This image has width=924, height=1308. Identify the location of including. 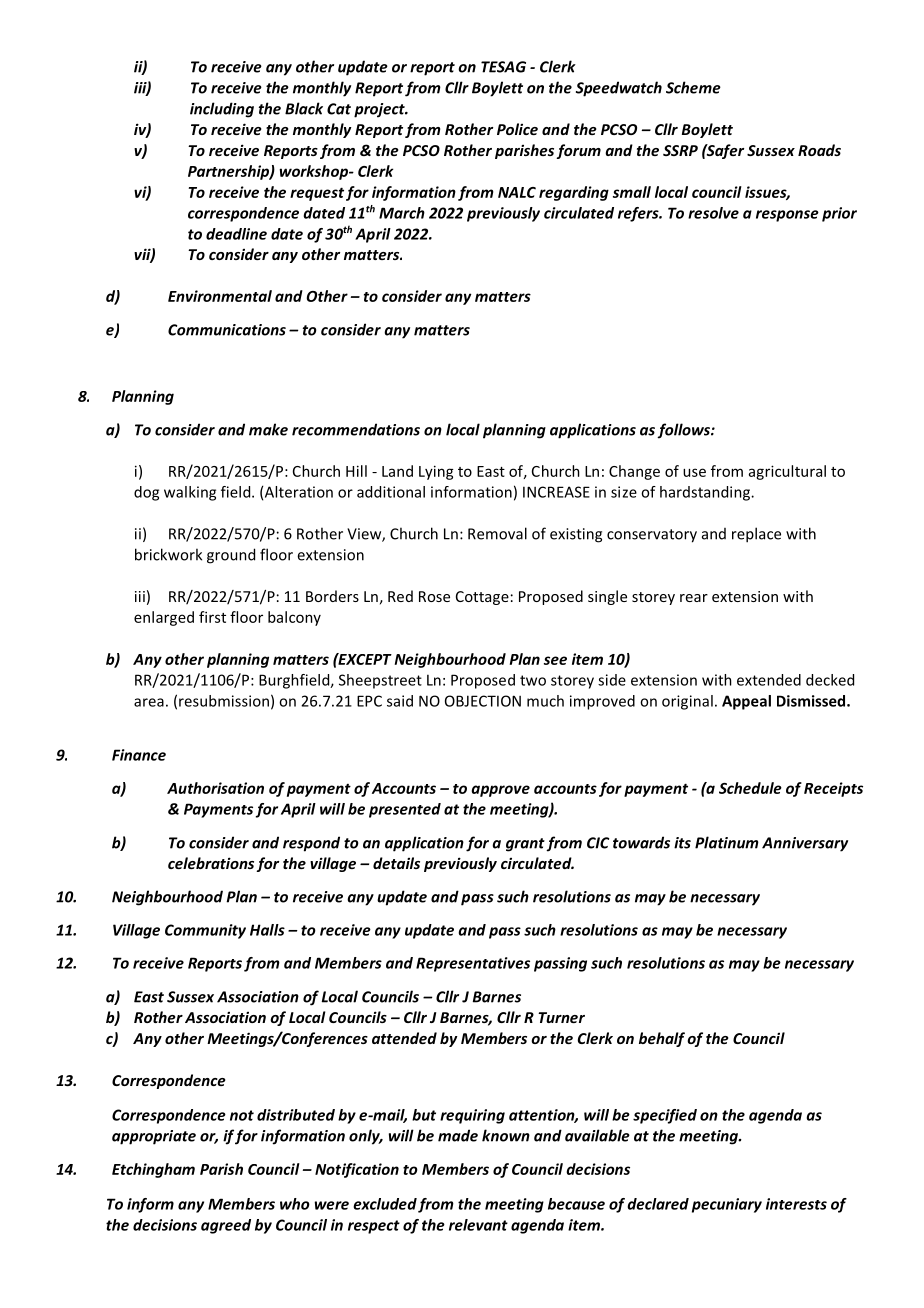
(222, 110).
